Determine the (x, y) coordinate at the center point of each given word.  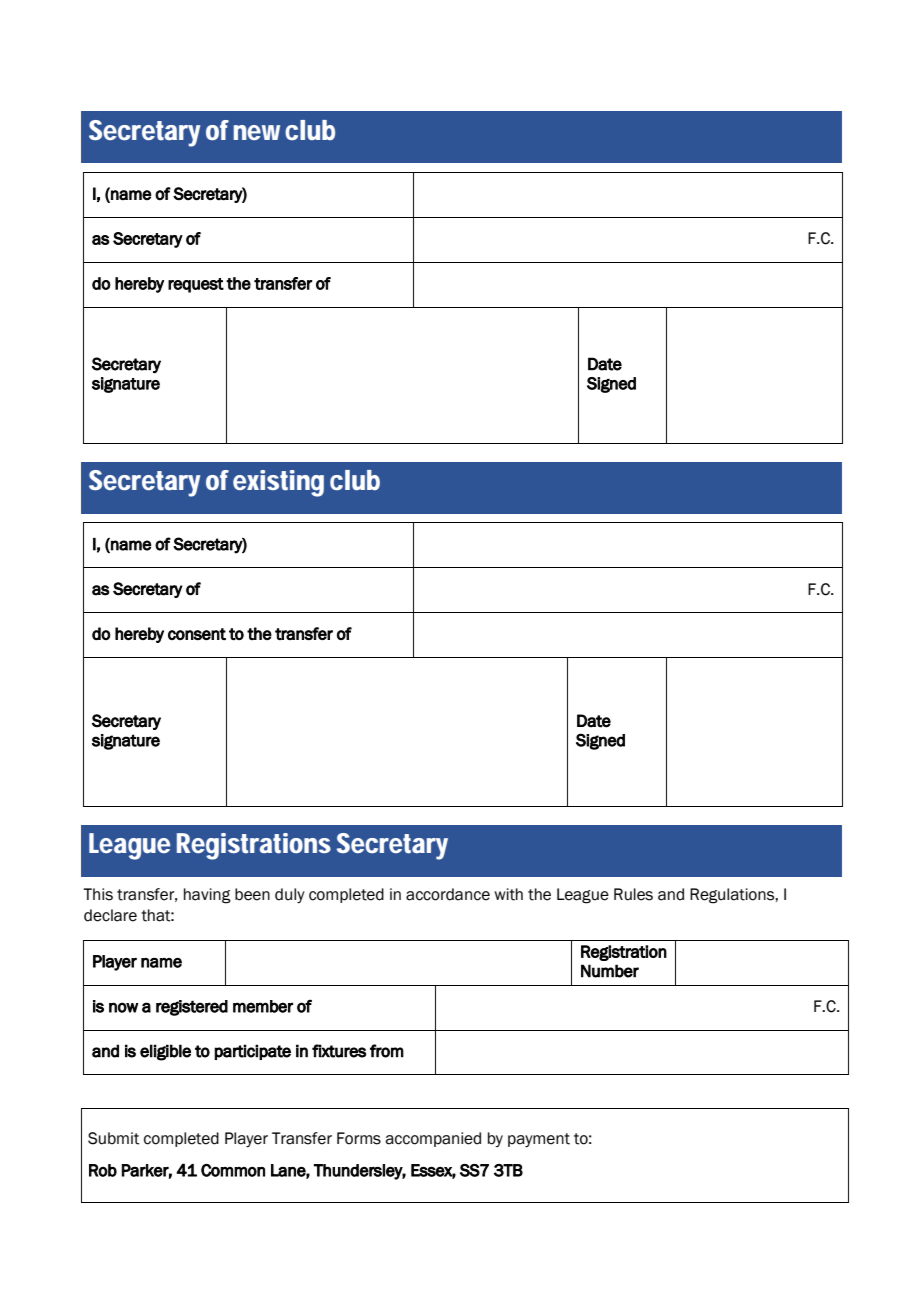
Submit (114, 1138)
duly (290, 895)
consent (197, 634)
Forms (359, 1138)
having (207, 896)
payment (539, 1140)
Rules (633, 894)
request (196, 285)
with (508, 894)
